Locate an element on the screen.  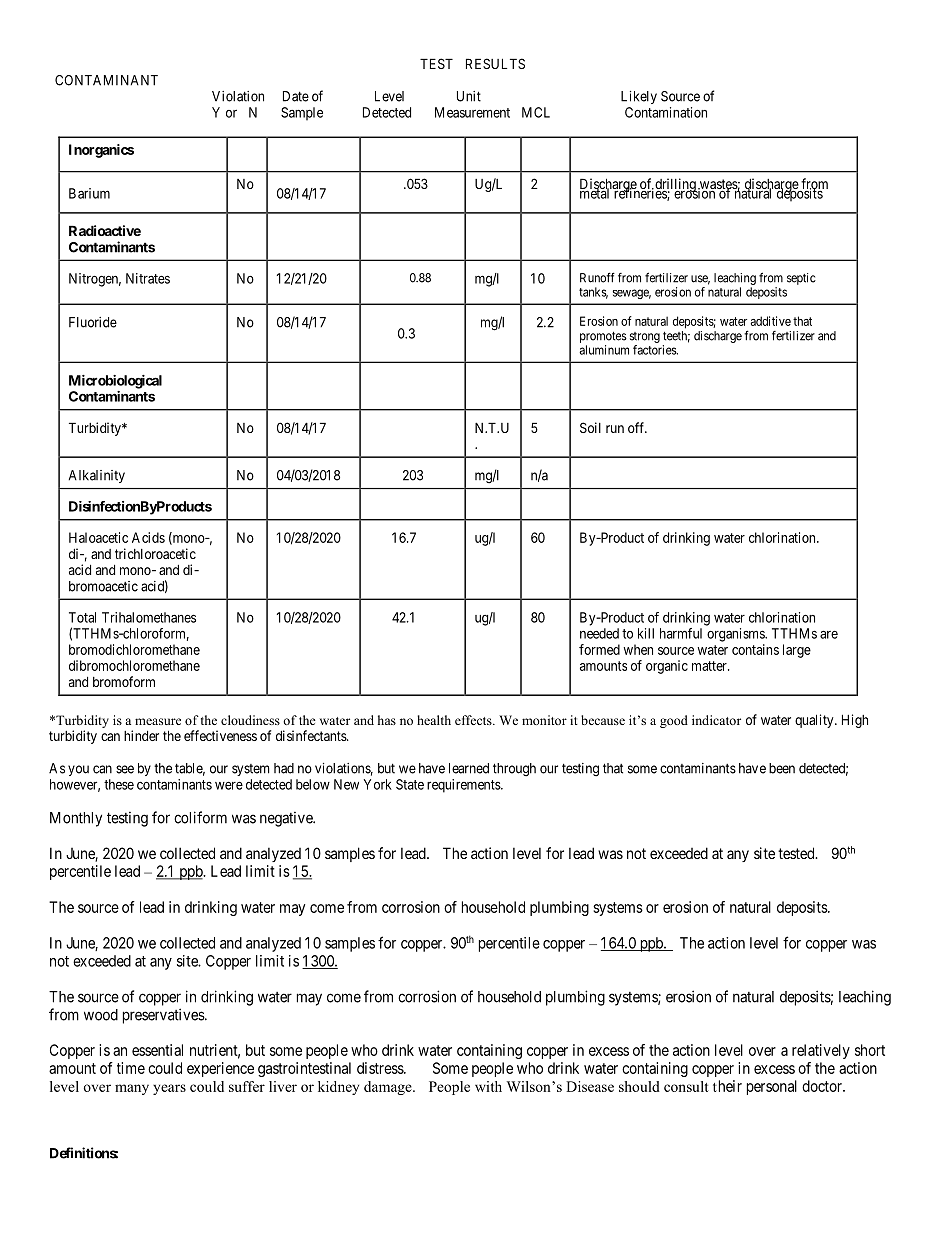
Date is located at coordinates (296, 96).
